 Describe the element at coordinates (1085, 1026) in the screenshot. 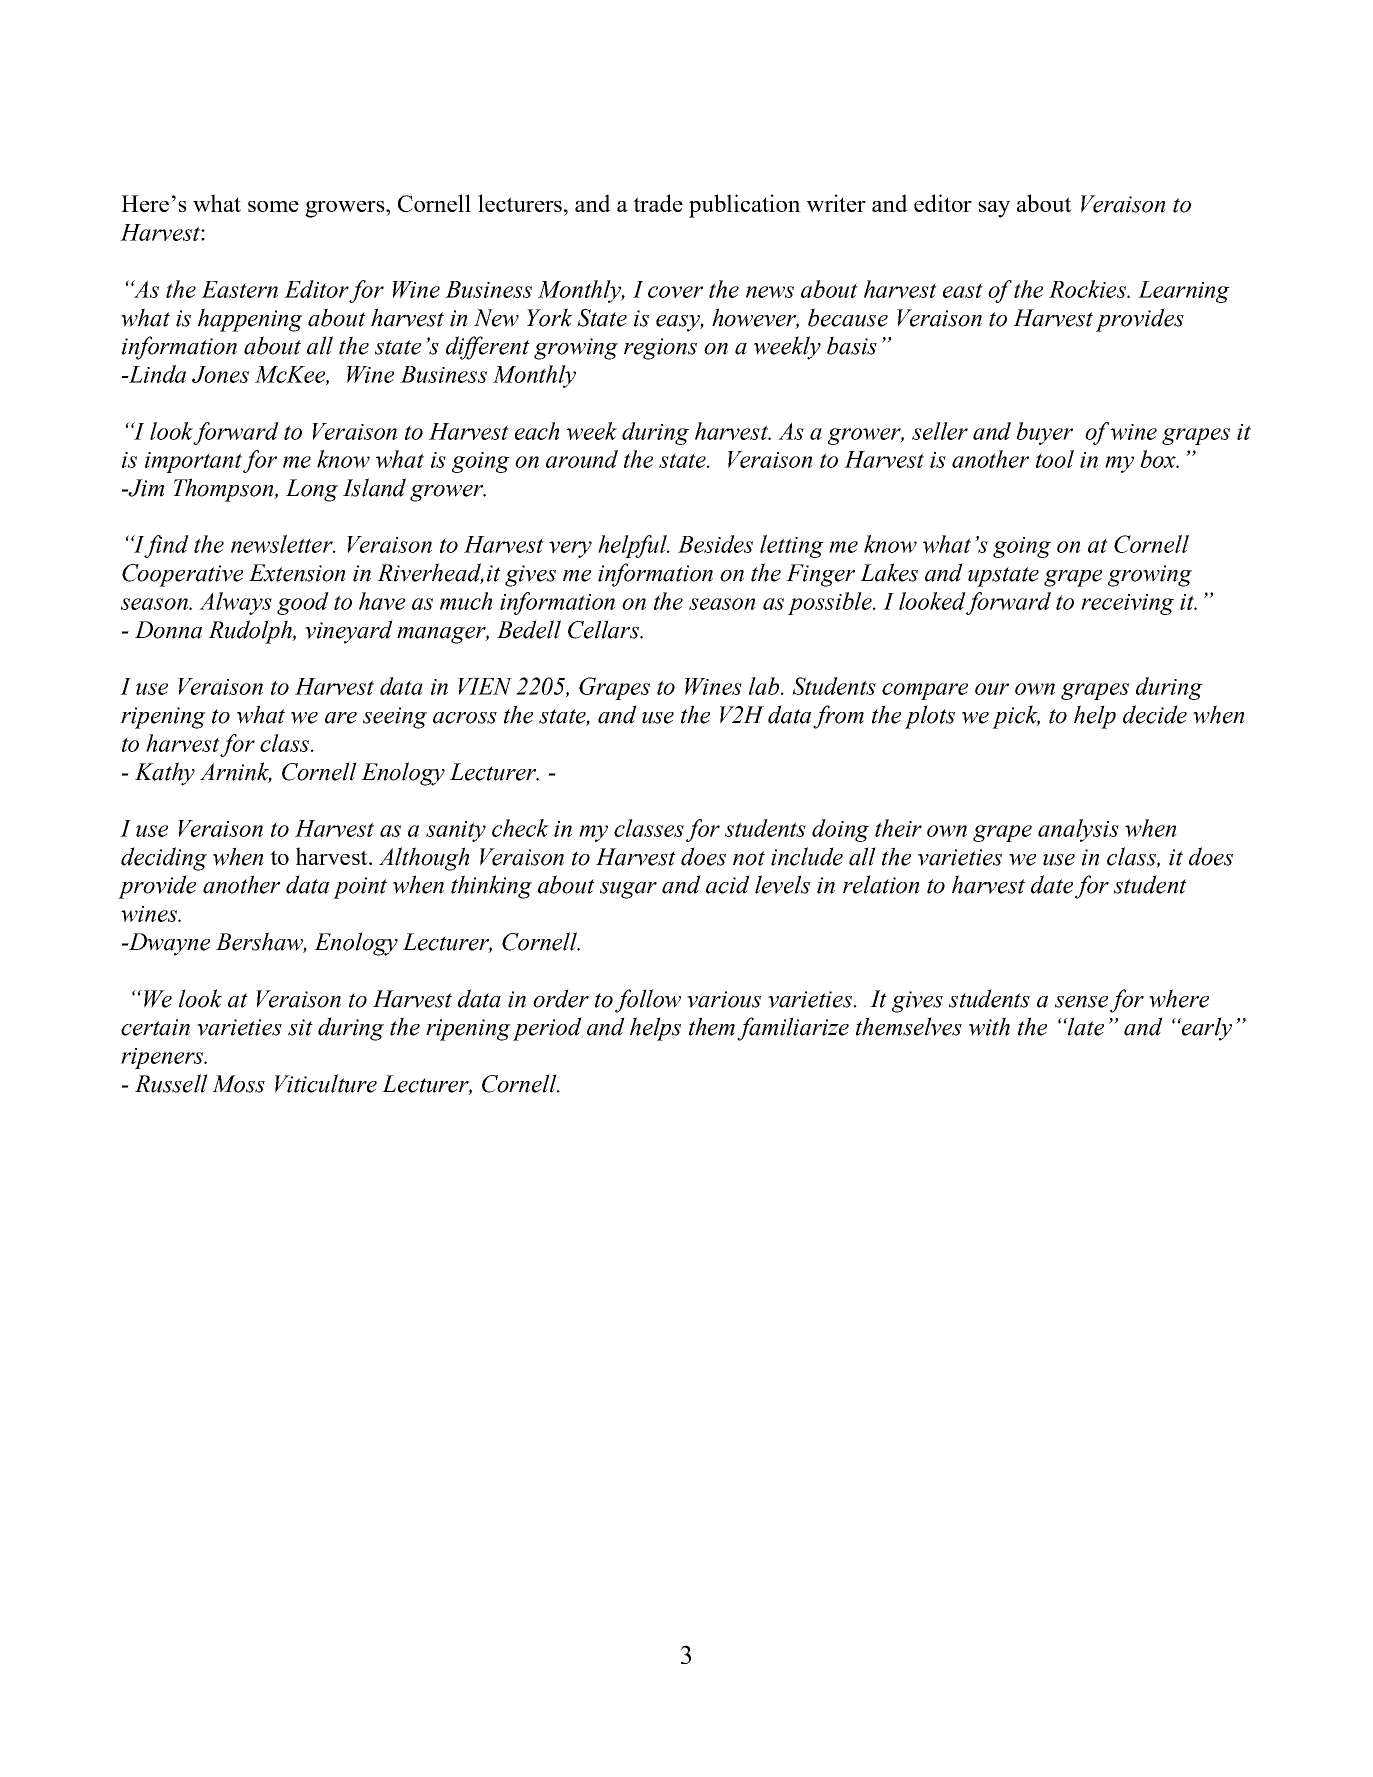

I see `late` at that location.
